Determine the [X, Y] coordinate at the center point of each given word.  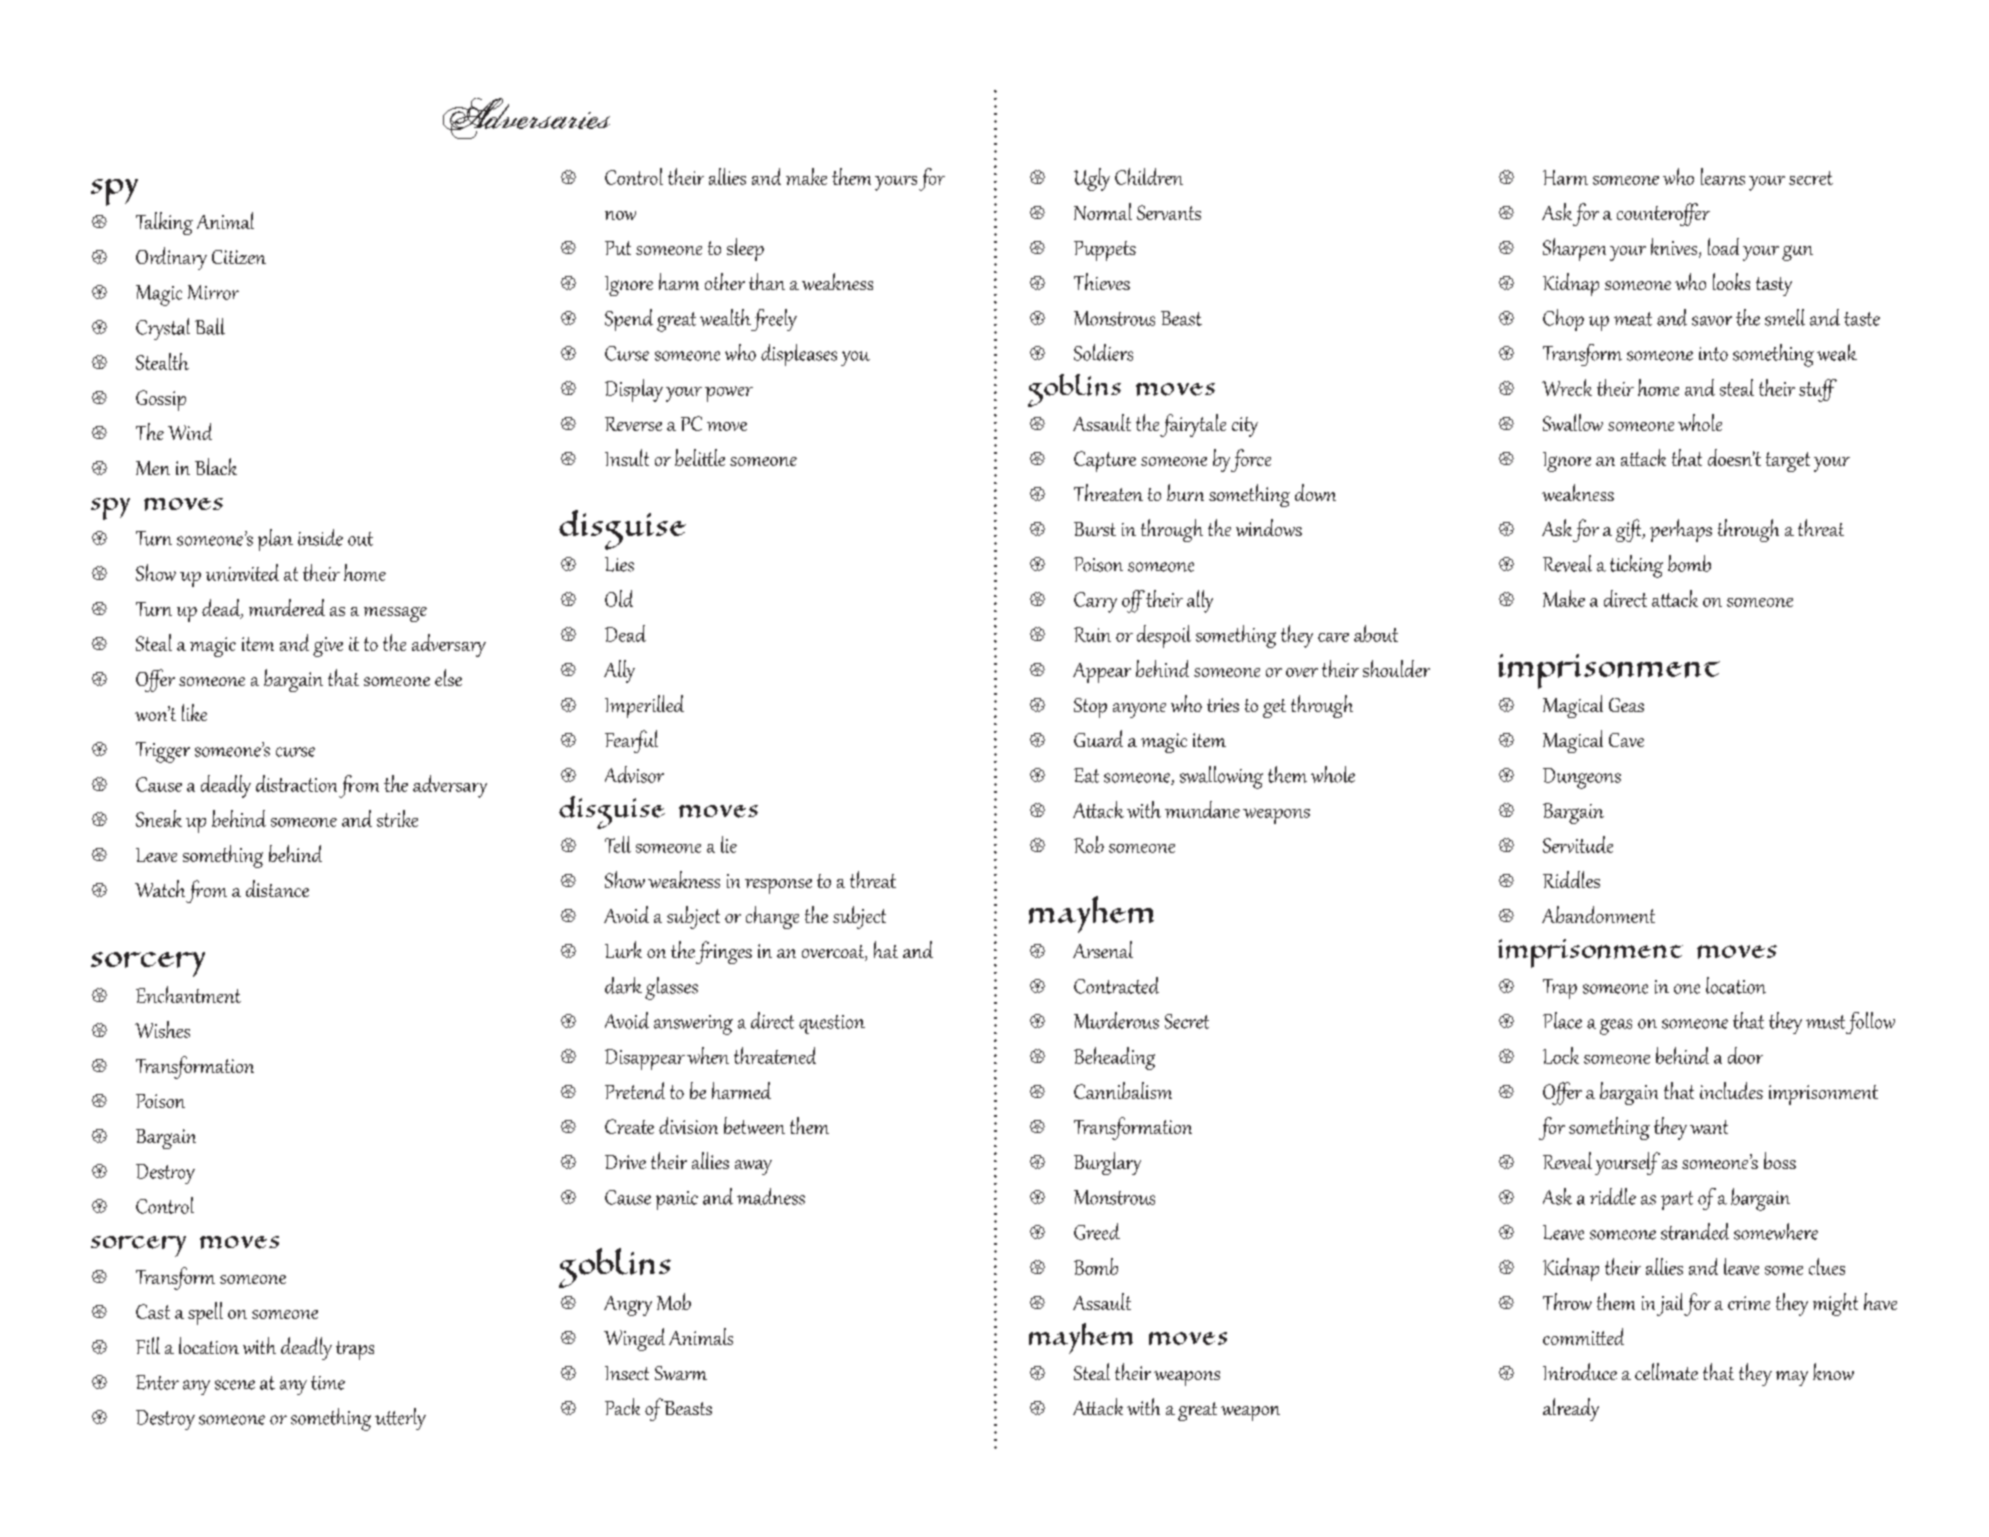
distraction [296, 783]
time [328, 1383]
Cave [1626, 740]
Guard [1098, 738]
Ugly [1092, 179]
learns [1723, 176]
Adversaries [526, 118]
